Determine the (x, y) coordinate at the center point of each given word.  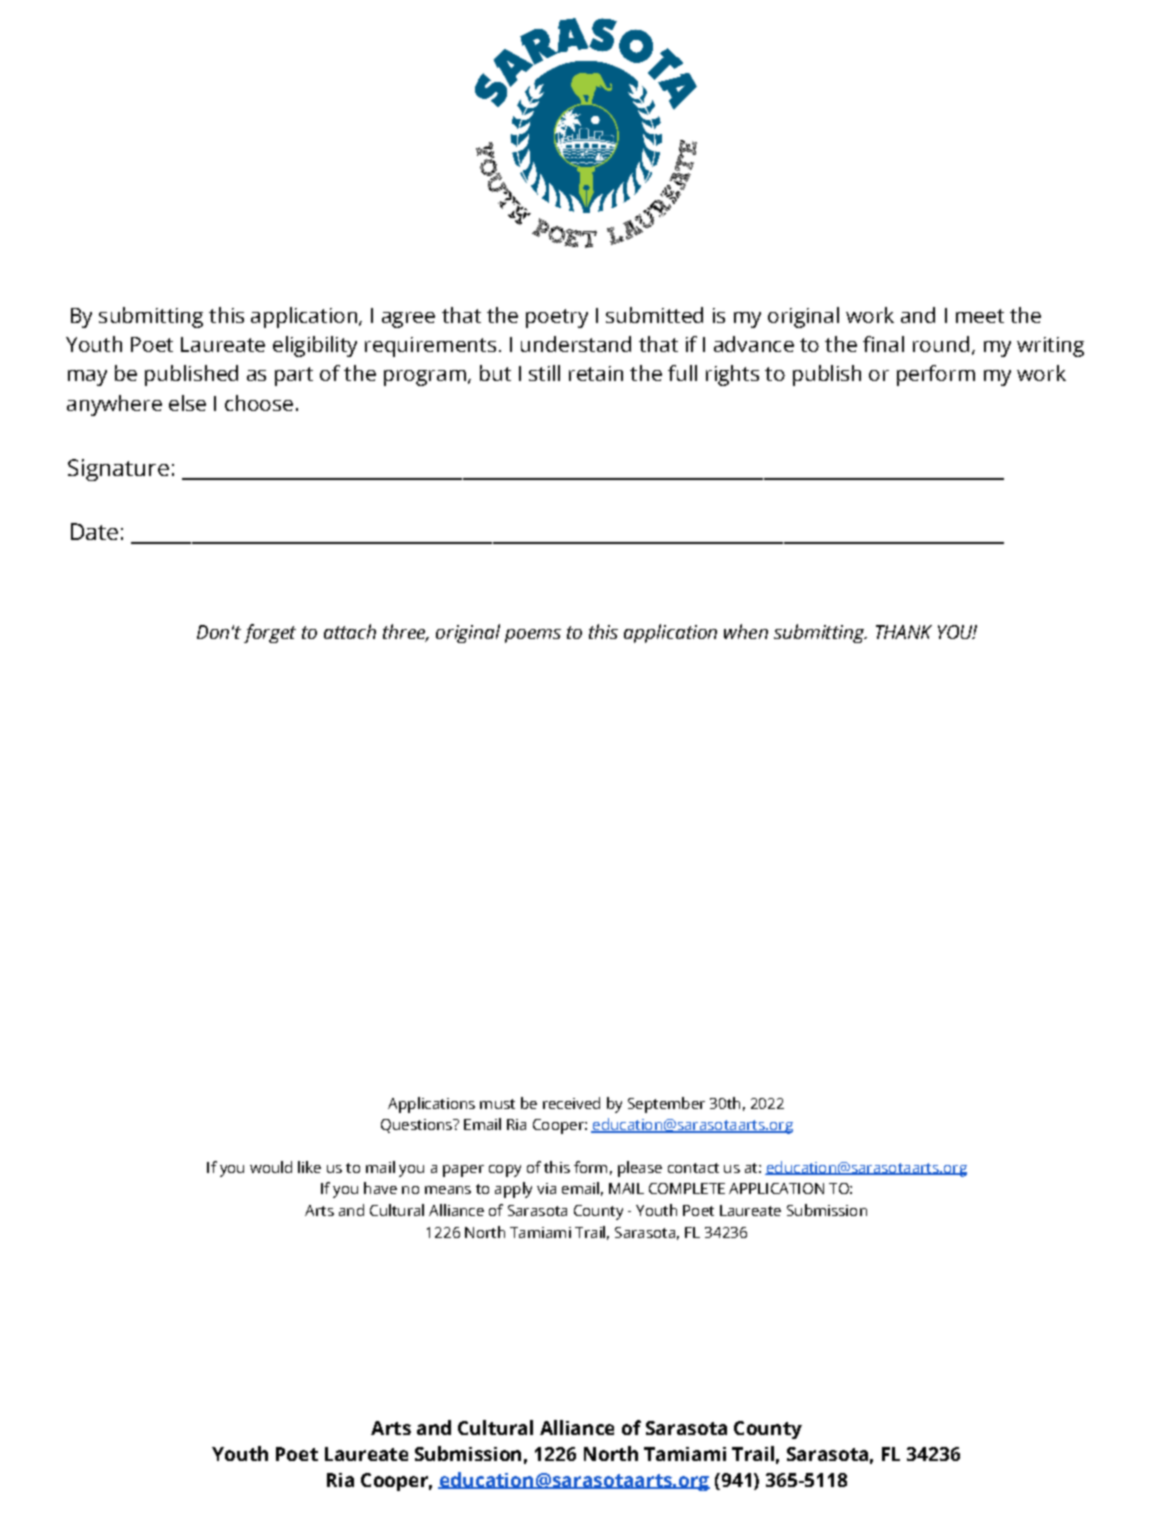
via (546, 1188)
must (497, 1104)
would (271, 1167)
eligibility (315, 346)
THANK (904, 632)
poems (533, 636)
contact (693, 1168)
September (666, 1105)
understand (576, 344)
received (571, 1103)
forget (270, 633)
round (941, 344)
